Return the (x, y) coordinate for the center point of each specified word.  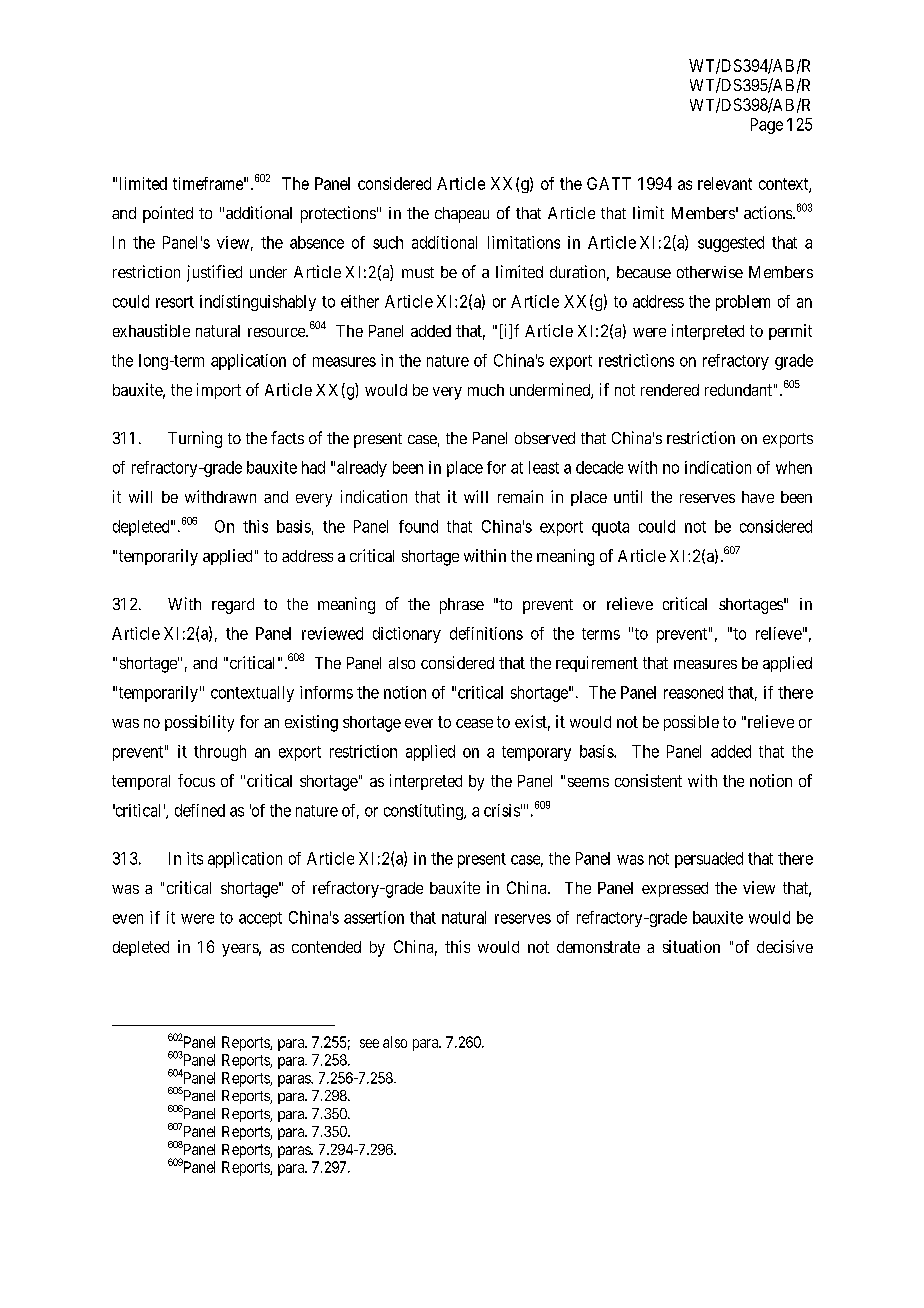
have (758, 497)
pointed (168, 214)
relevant (725, 183)
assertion (374, 917)
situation (691, 946)
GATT (609, 183)
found (418, 526)
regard (233, 606)
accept (260, 919)
